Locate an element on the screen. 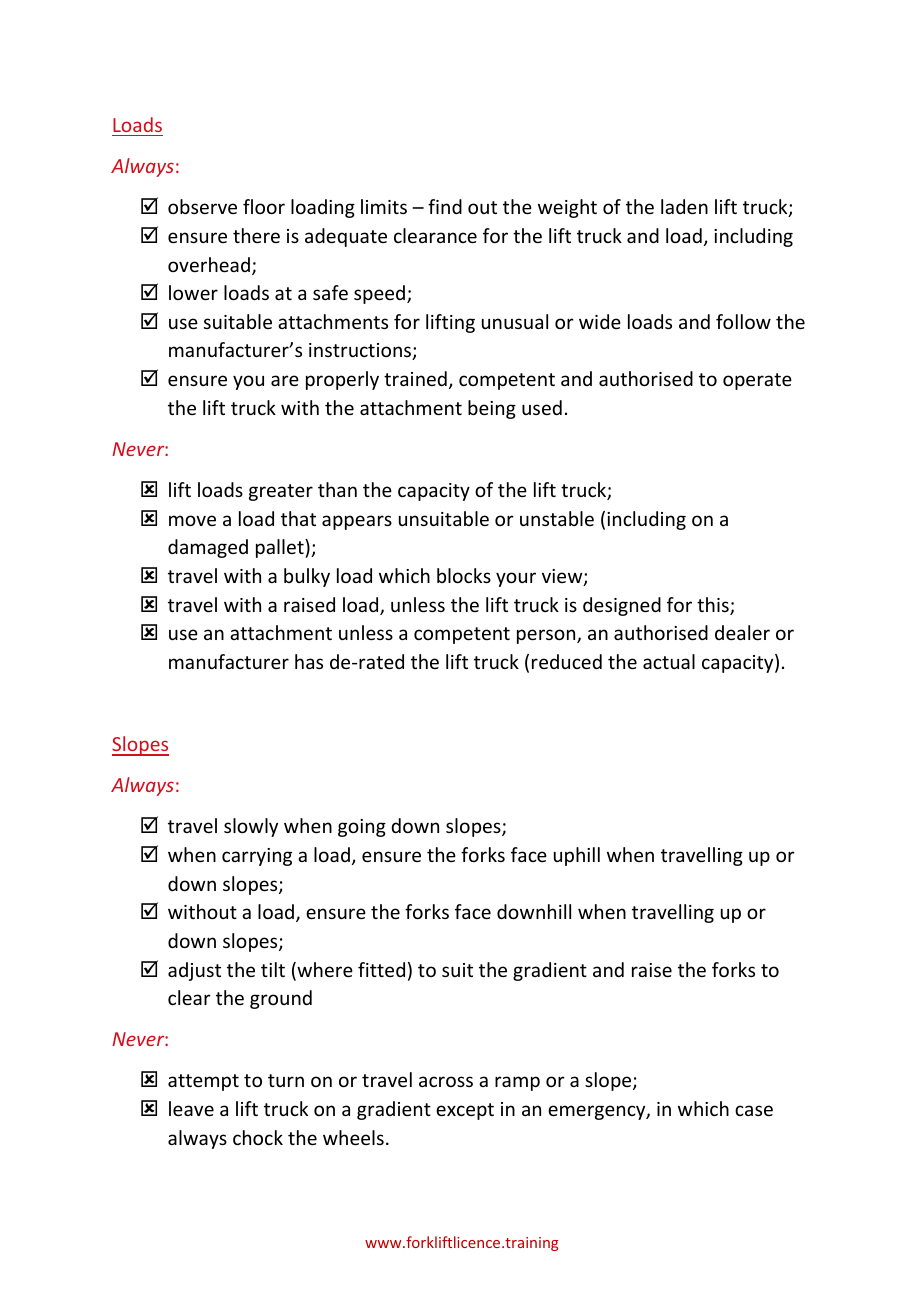 The height and width of the screenshot is (1308, 924). are is located at coordinates (285, 380).
